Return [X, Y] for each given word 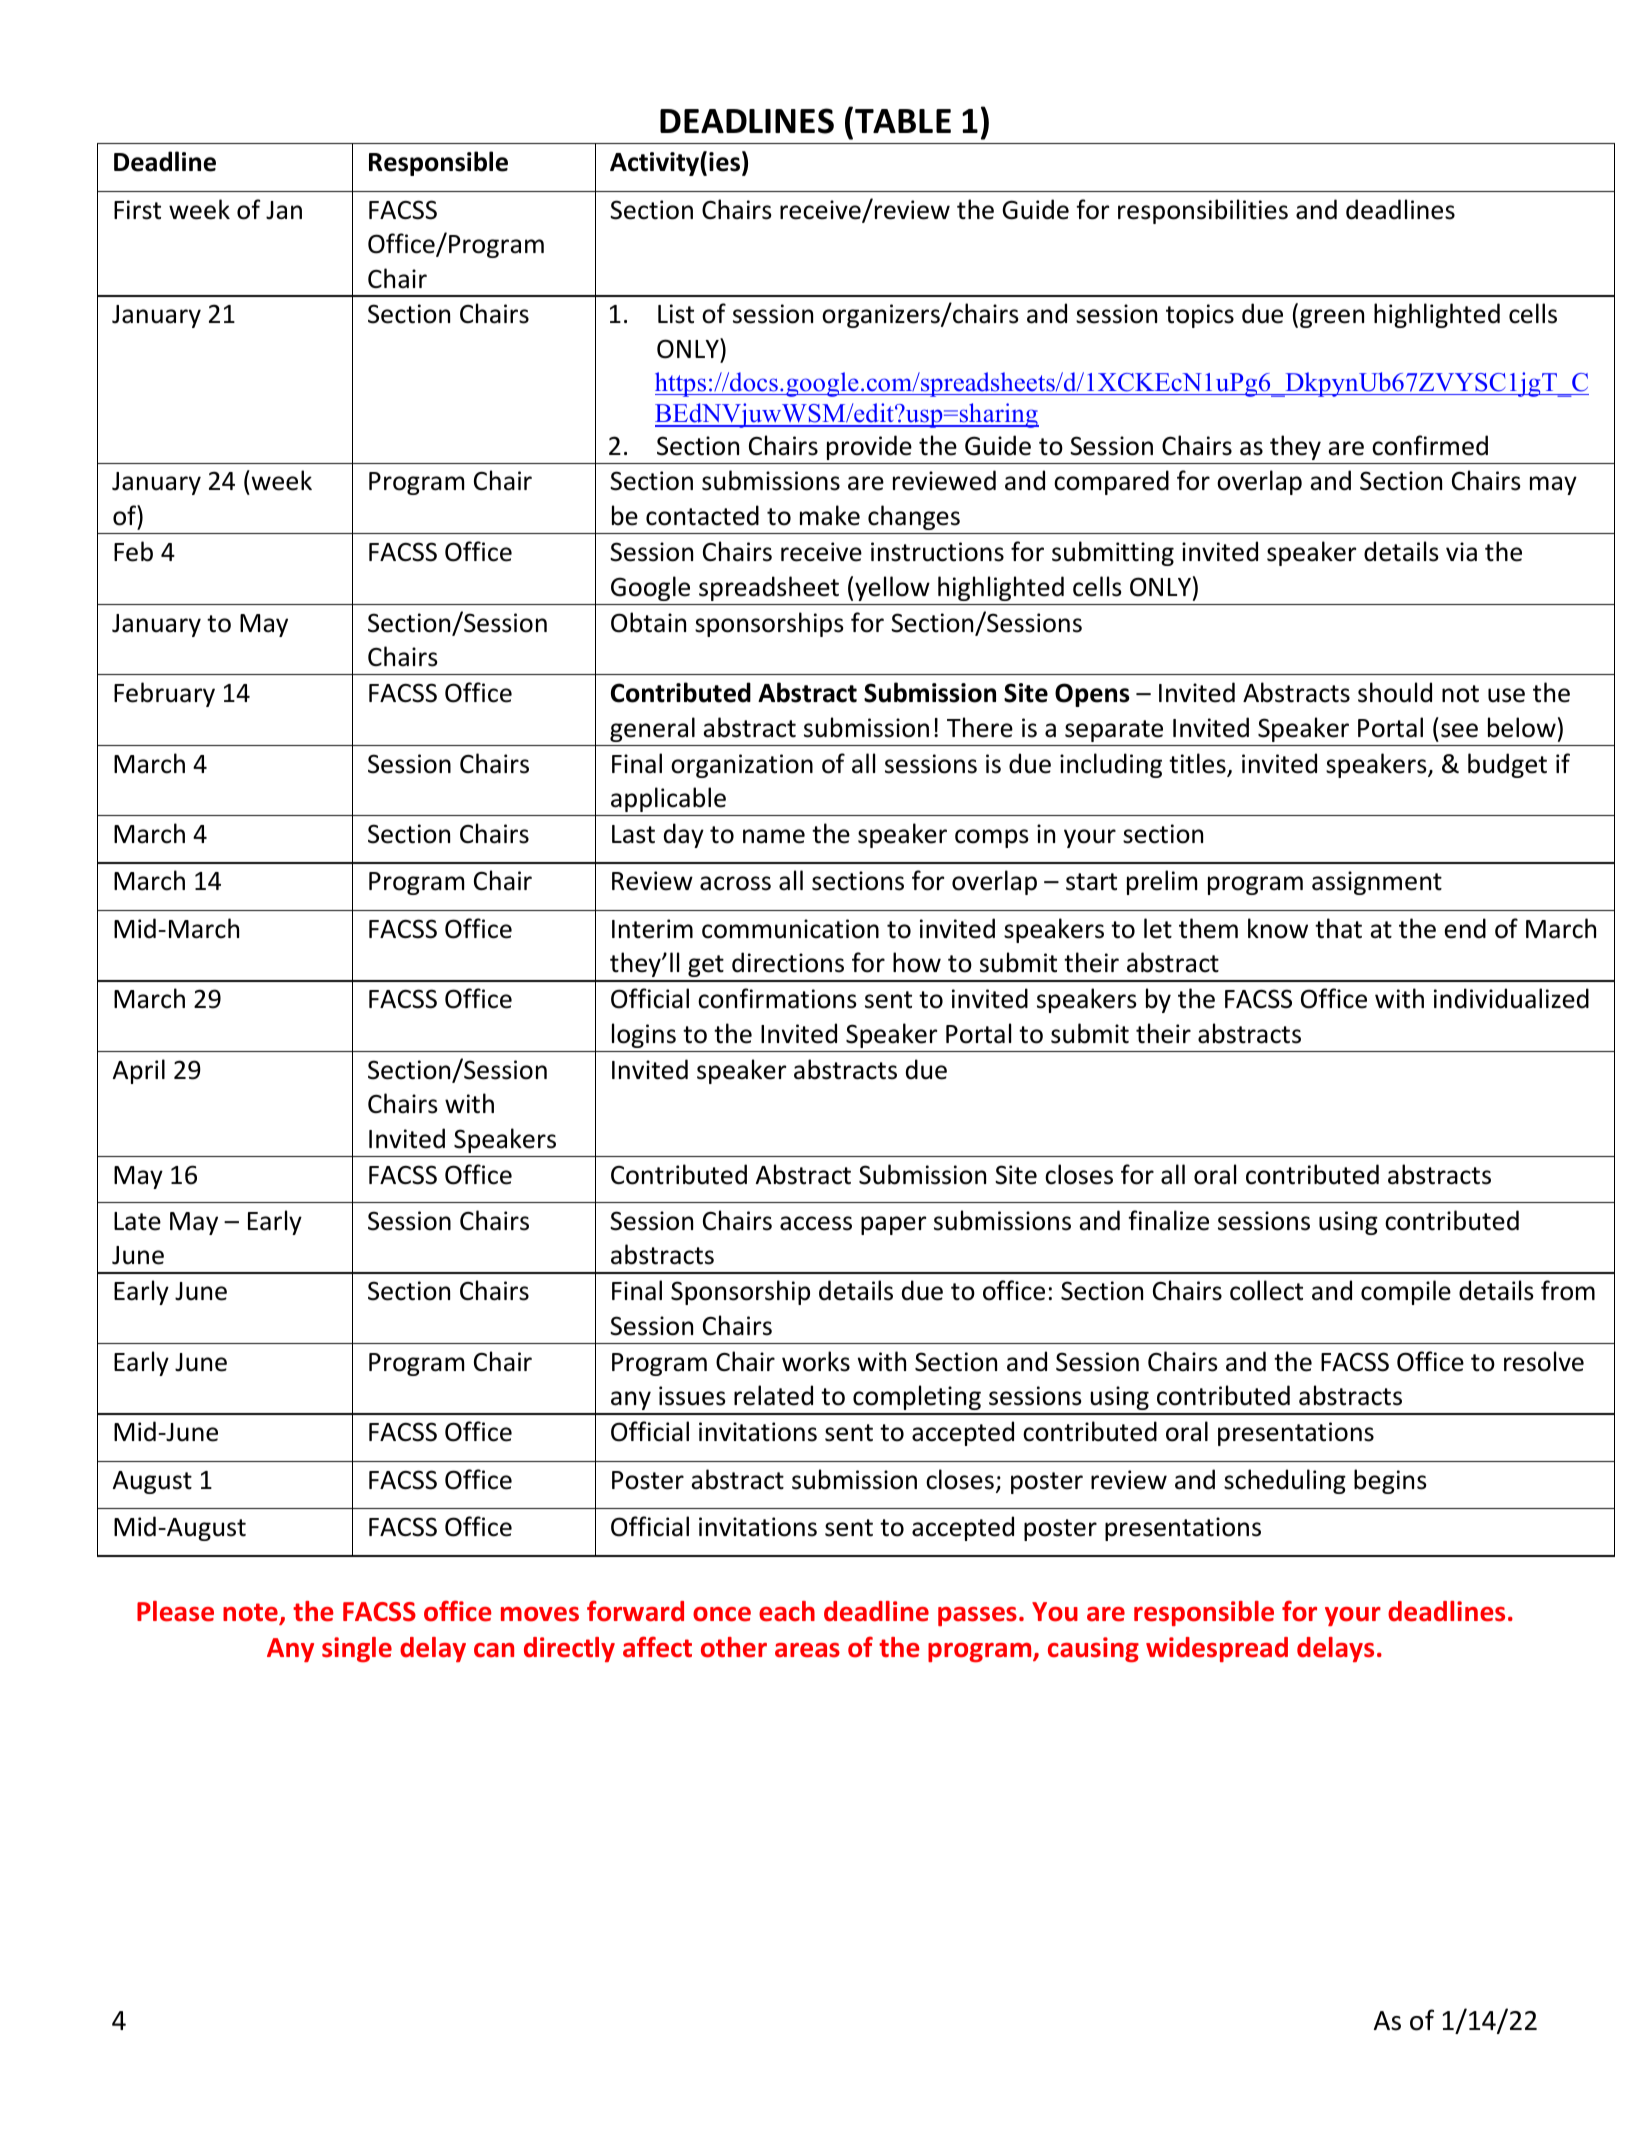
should [1395, 692]
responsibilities [1203, 211]
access [816, 1223]
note [251, 1613]
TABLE [903, 121]
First [137, 210]
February [164, 694]
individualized [1511, 998]
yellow [892, 588]
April [139, 1071]
